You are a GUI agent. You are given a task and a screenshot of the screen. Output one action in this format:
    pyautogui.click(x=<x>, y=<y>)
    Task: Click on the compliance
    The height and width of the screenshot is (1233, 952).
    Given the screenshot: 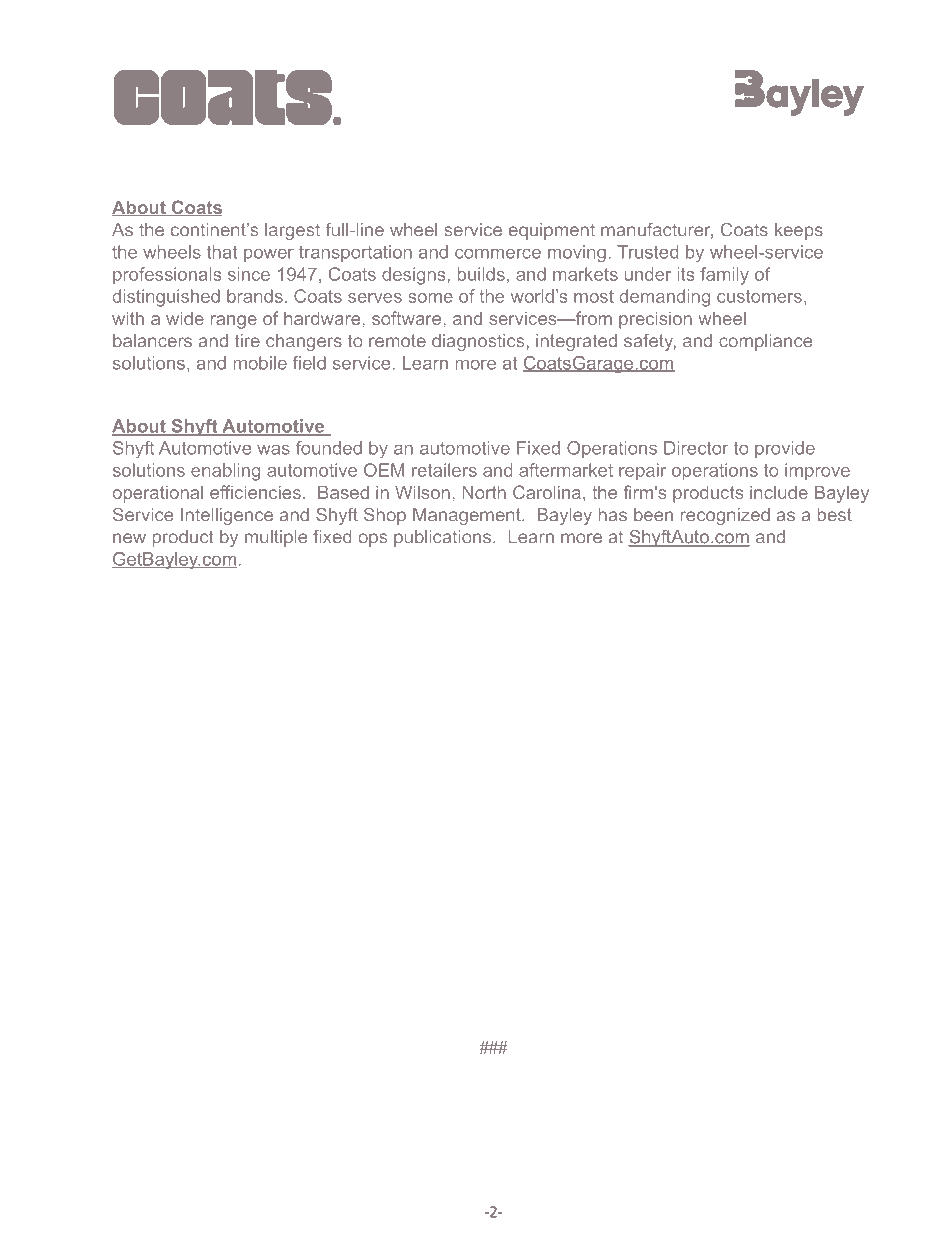 What is the action you would take?
    pyautogui.click(x=765, y=342)
